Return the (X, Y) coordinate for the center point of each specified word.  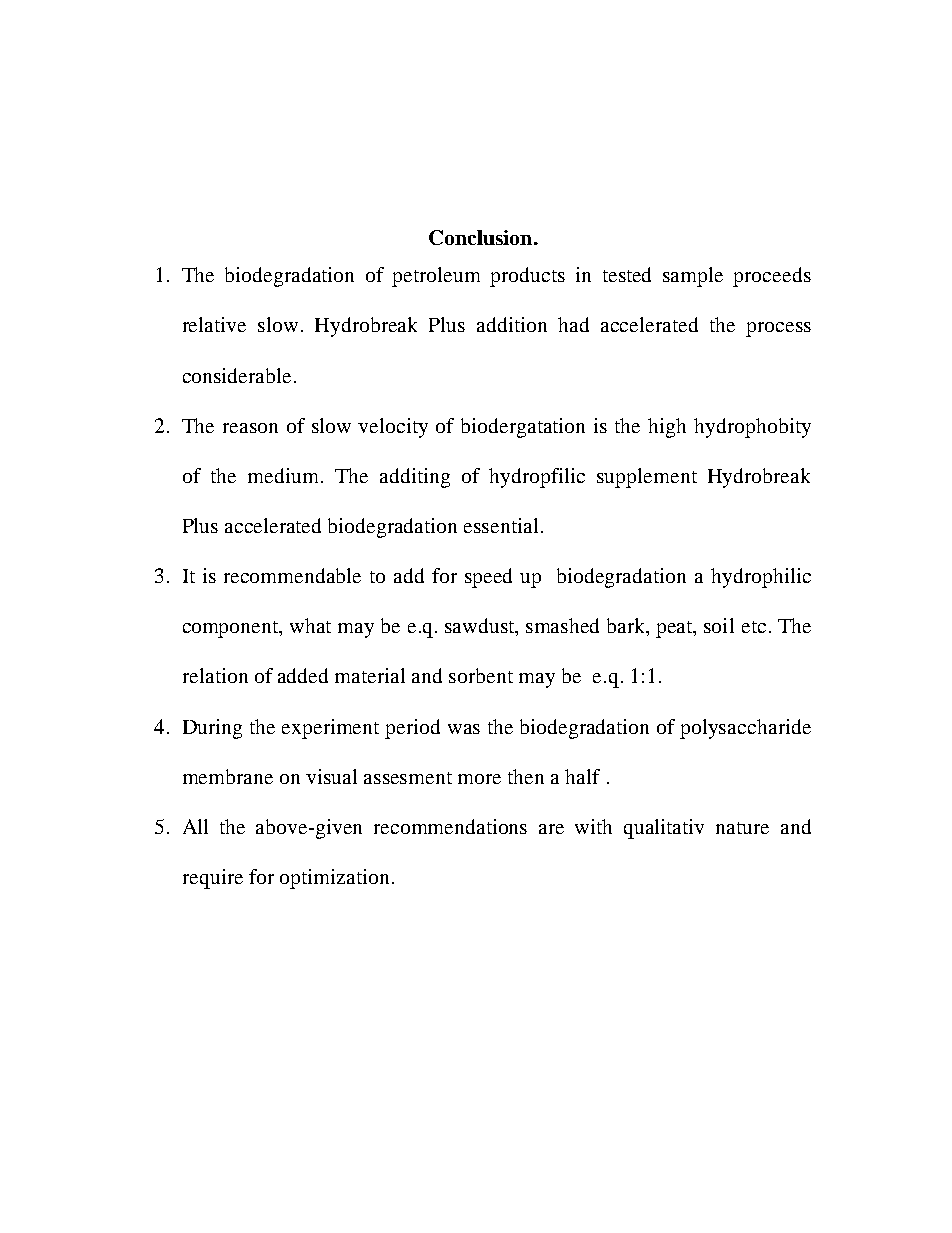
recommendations (450, 826)
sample (693, 277)
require (213, 879)
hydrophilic (761, 578)
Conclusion (482, 237)
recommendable (292, 575)
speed (488, 578)
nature (742, 828)
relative (214, 324)
